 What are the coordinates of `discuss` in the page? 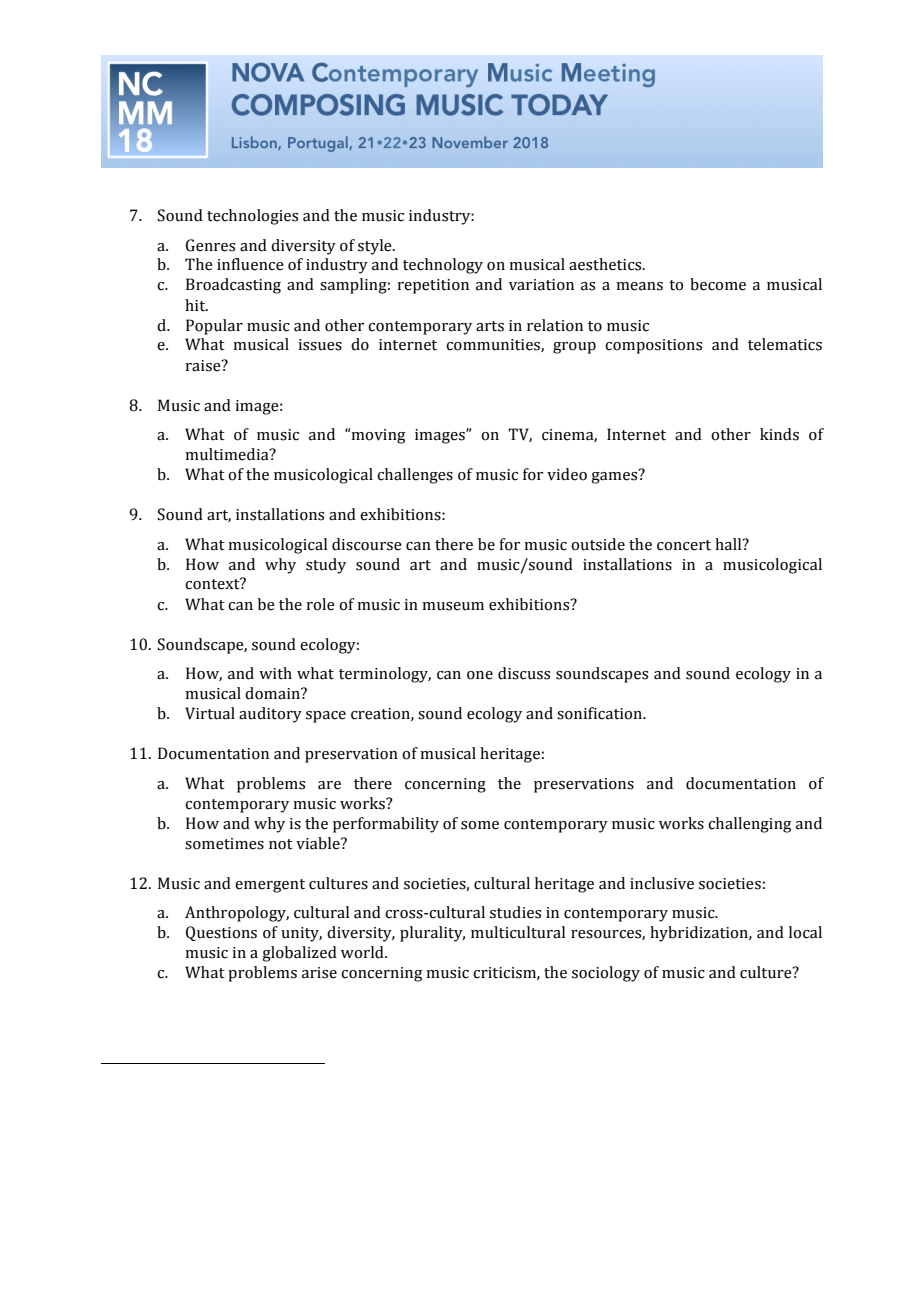 It's located at (524, 673).
